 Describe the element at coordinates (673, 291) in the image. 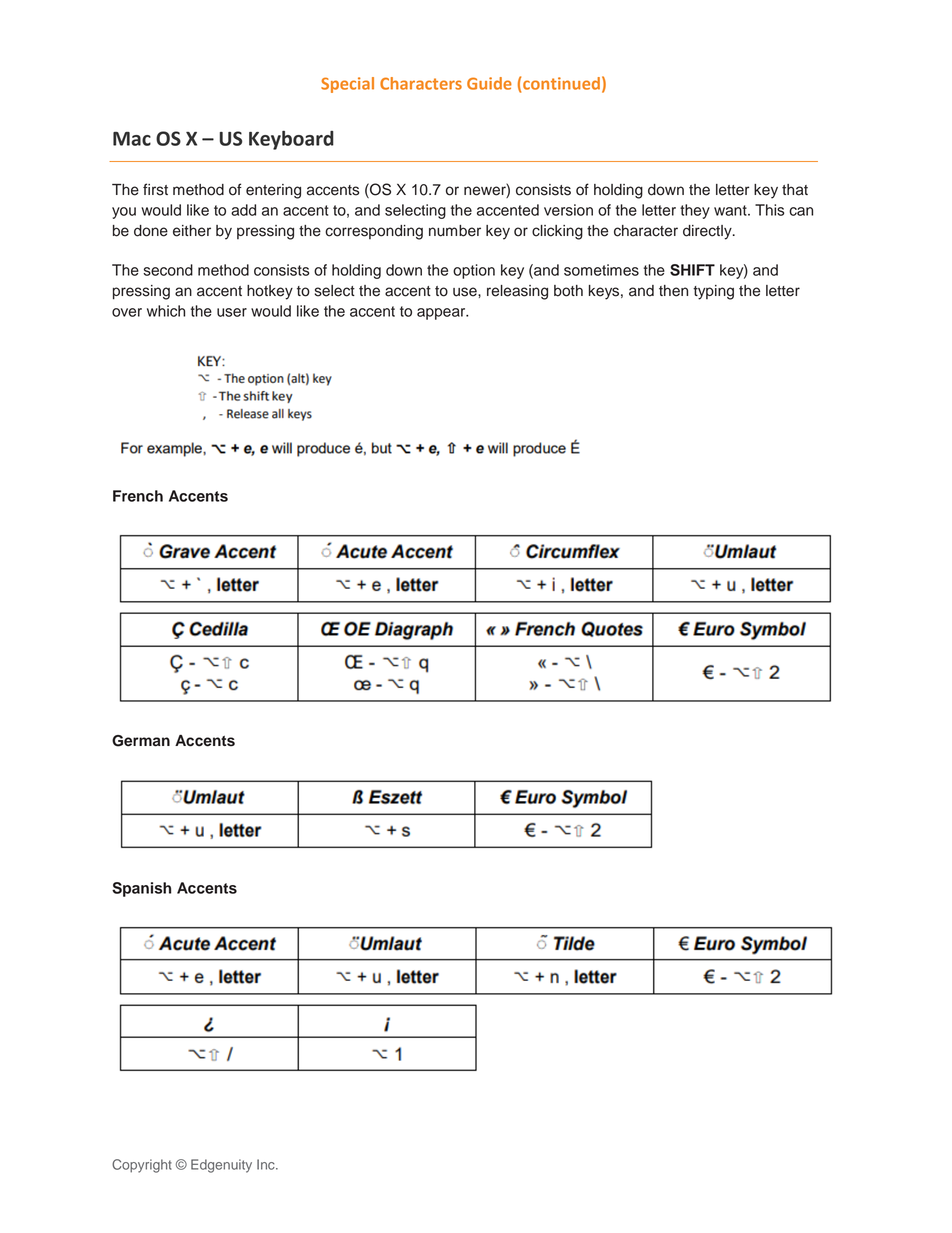

I see `then` at that location.
